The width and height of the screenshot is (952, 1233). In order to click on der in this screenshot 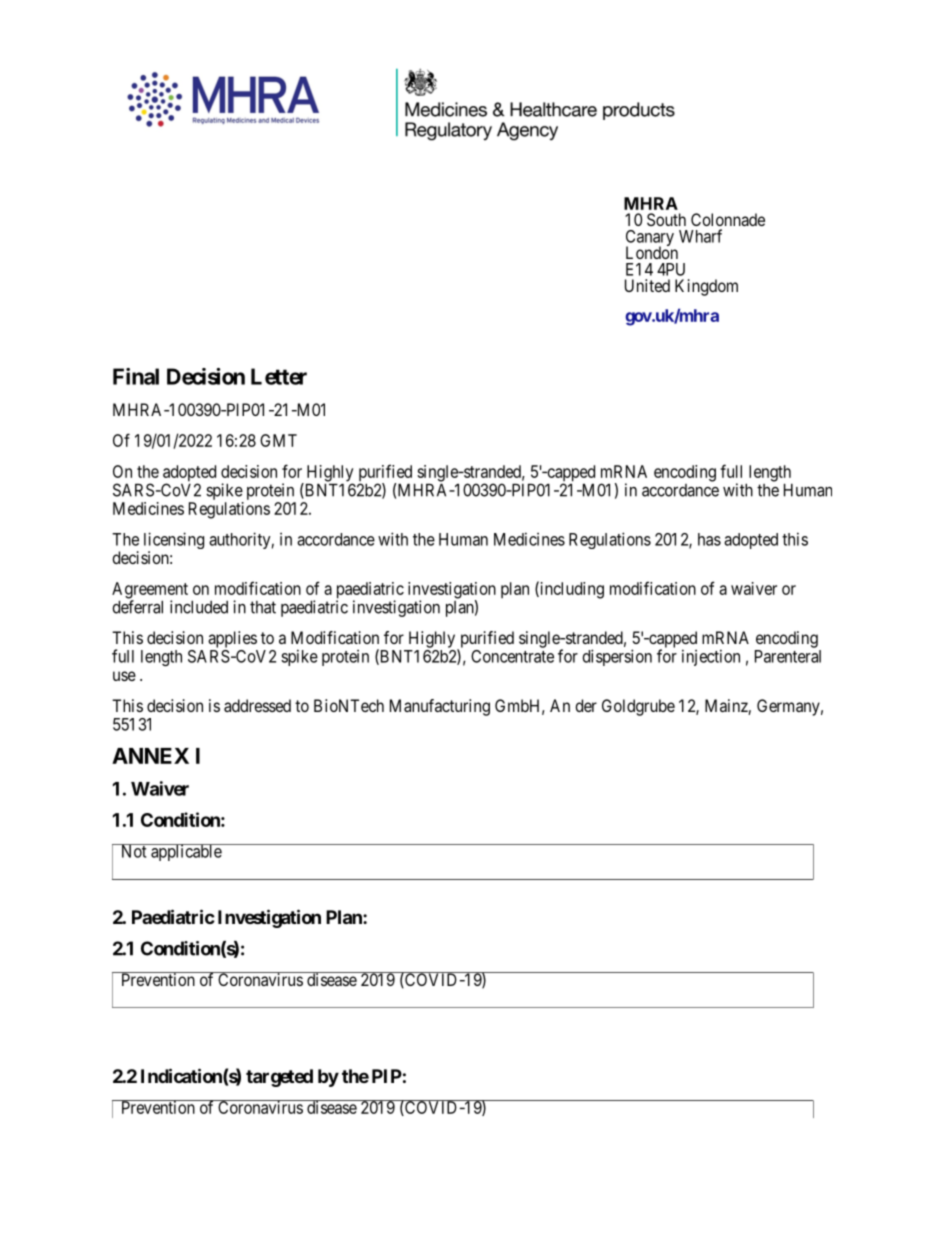, I will do `click(586, 705)`.
